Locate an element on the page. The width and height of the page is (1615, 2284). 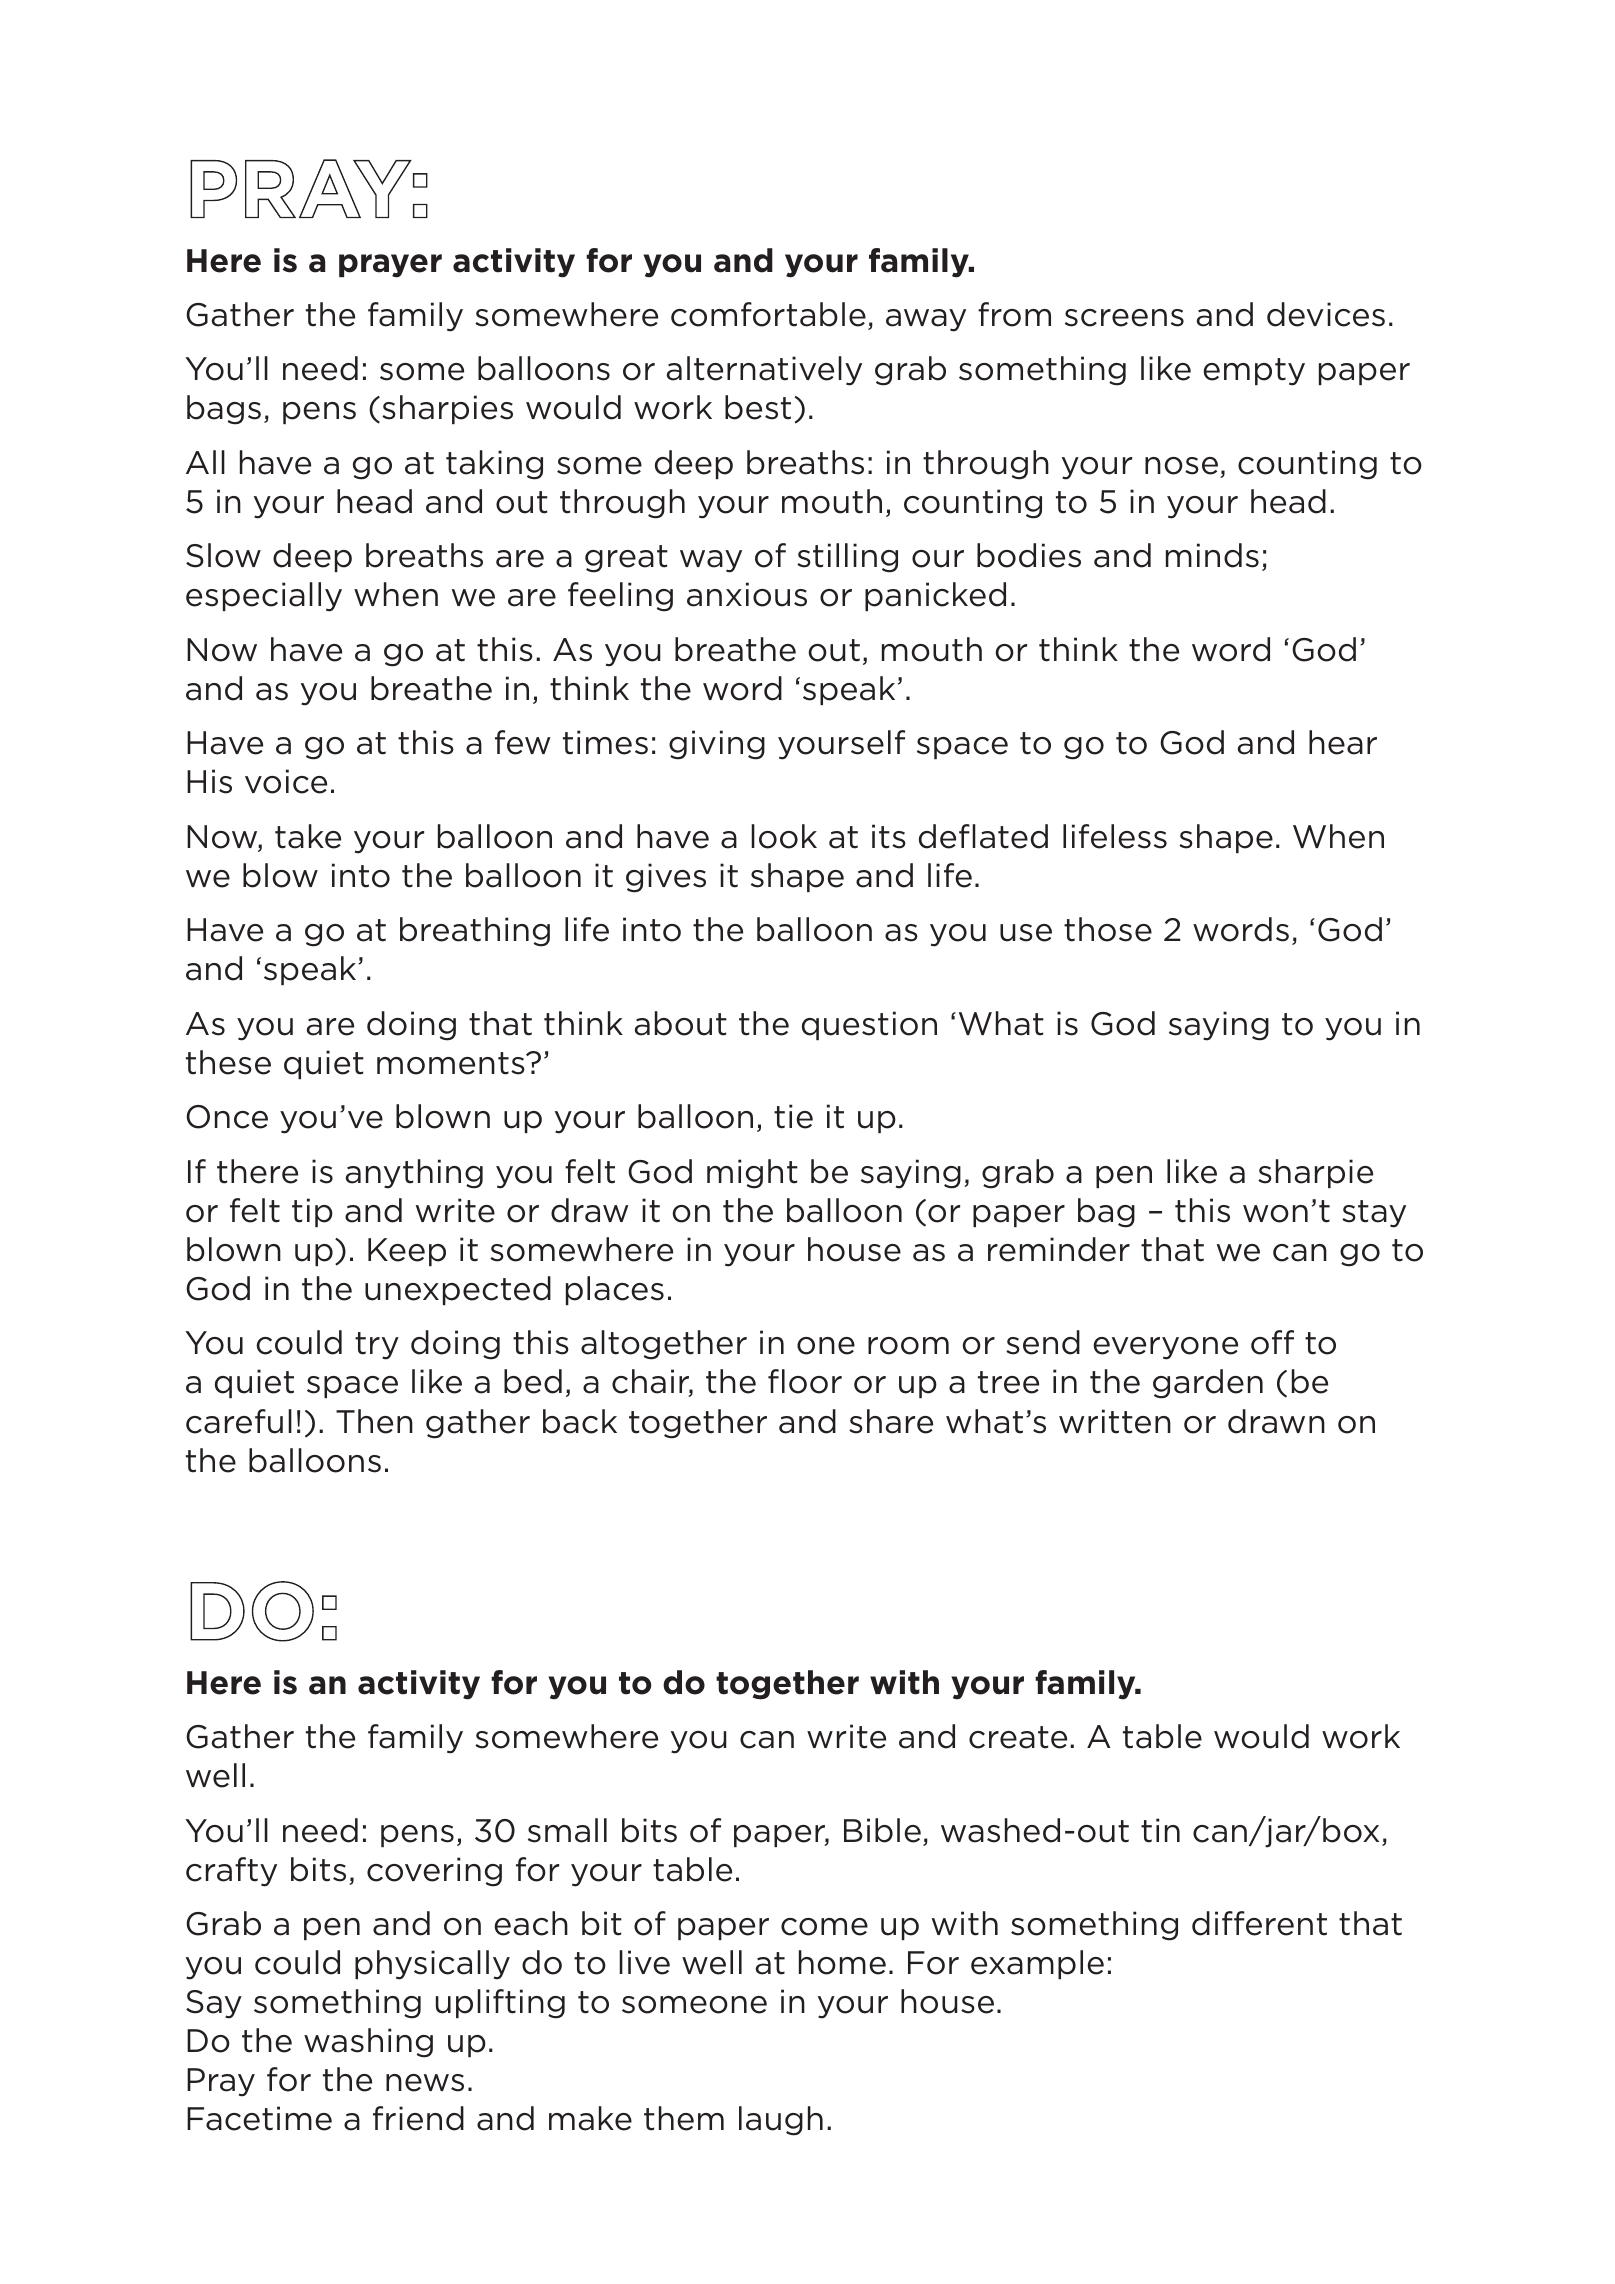
garden is located at coordinates (1208, 1384).
